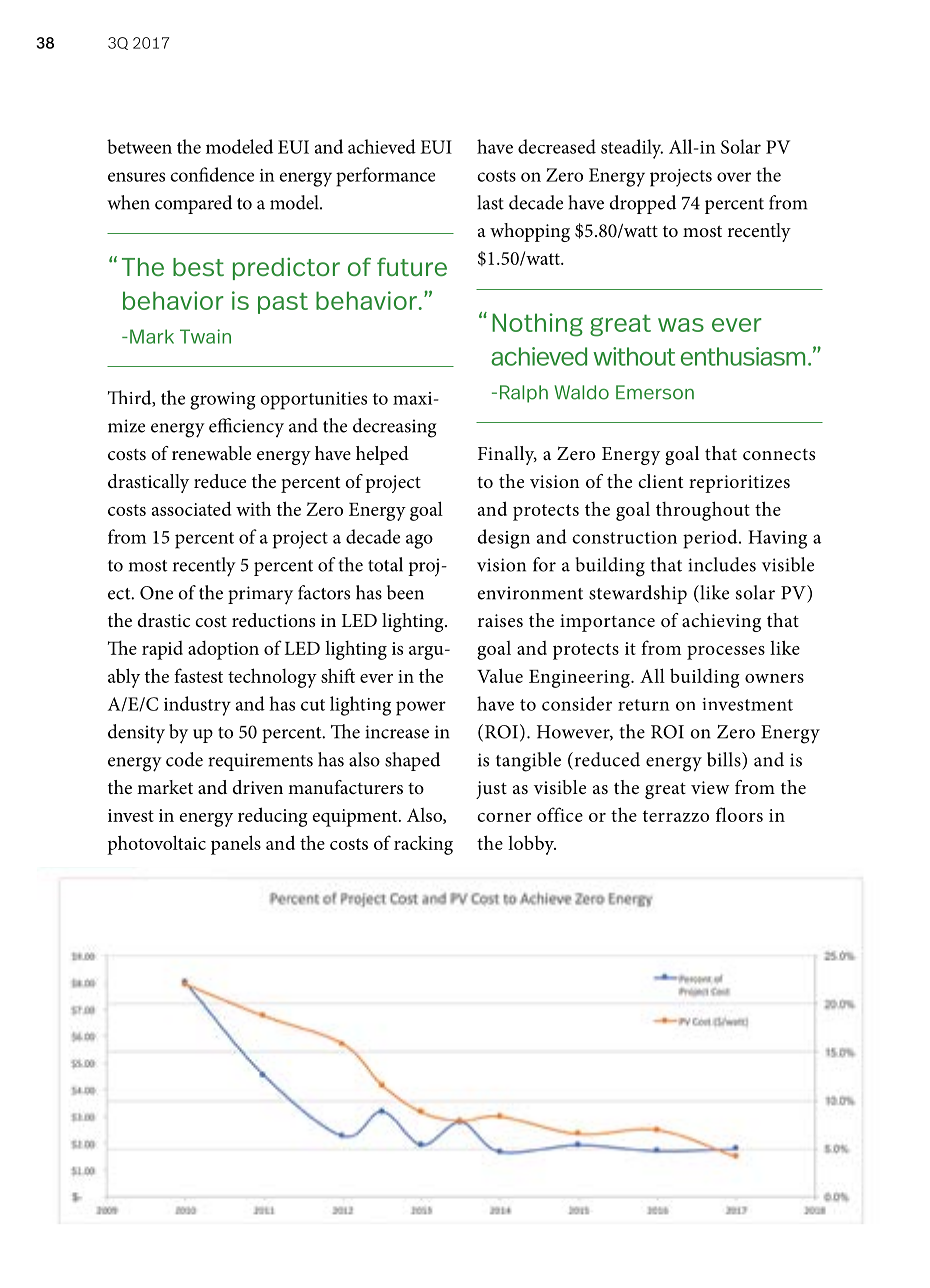 This screenshot has width=930, height=1288. What do you see at coordinates (212, 174) in the screenshot?
I see `confidence` at bounding box center [212, 174].
